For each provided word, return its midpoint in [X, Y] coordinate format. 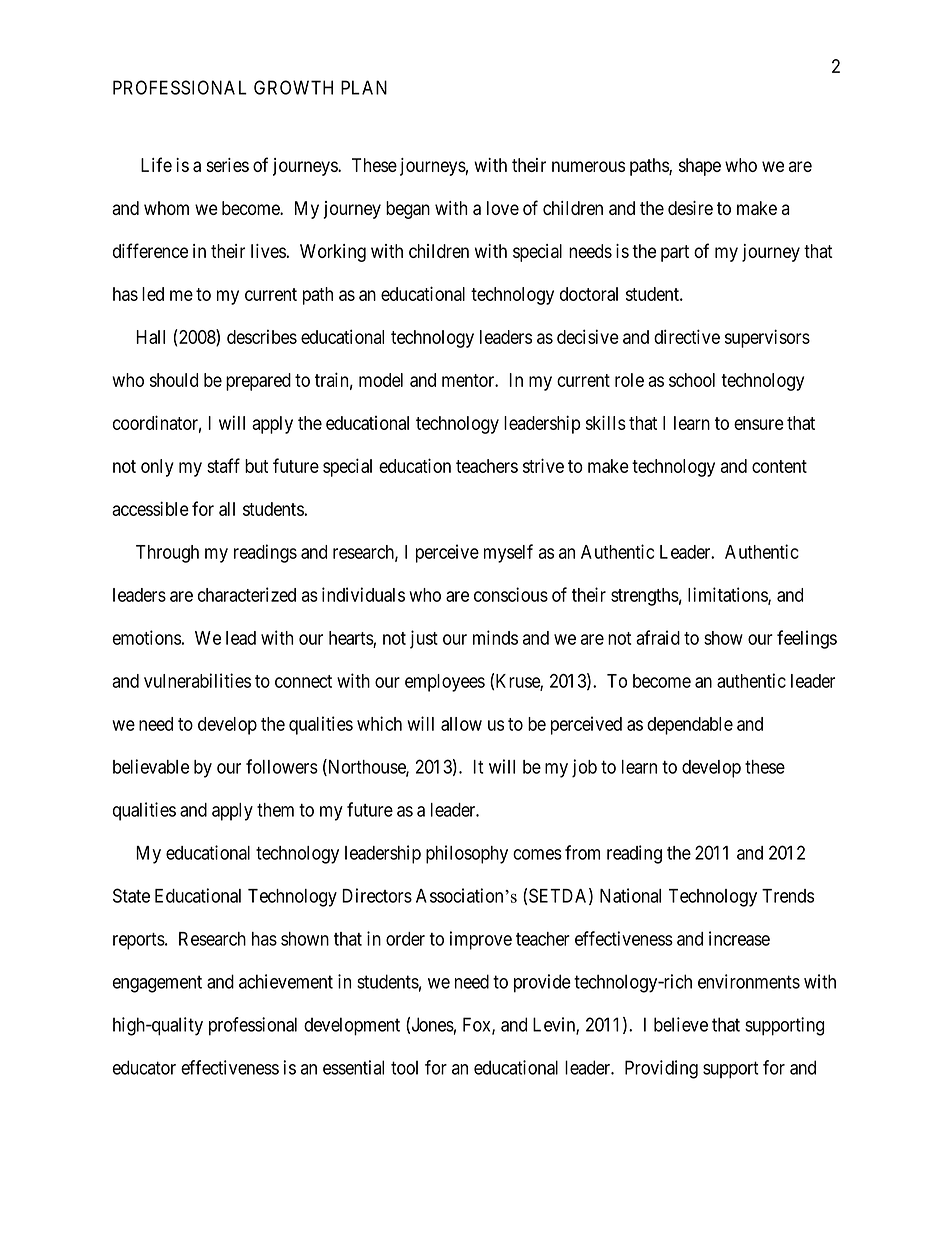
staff [223, 465]
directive [687, 336]
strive [543, 465]
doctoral [589, 294]
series [228, 165]
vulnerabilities [197, 680]
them [275, 810]
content [779, 466]
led [153, 294]
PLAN [364, 87]
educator [144, 1067]
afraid [658, 637]
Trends [788, 896]
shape [700, 167]
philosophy [467, 854]
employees [445, 683]
